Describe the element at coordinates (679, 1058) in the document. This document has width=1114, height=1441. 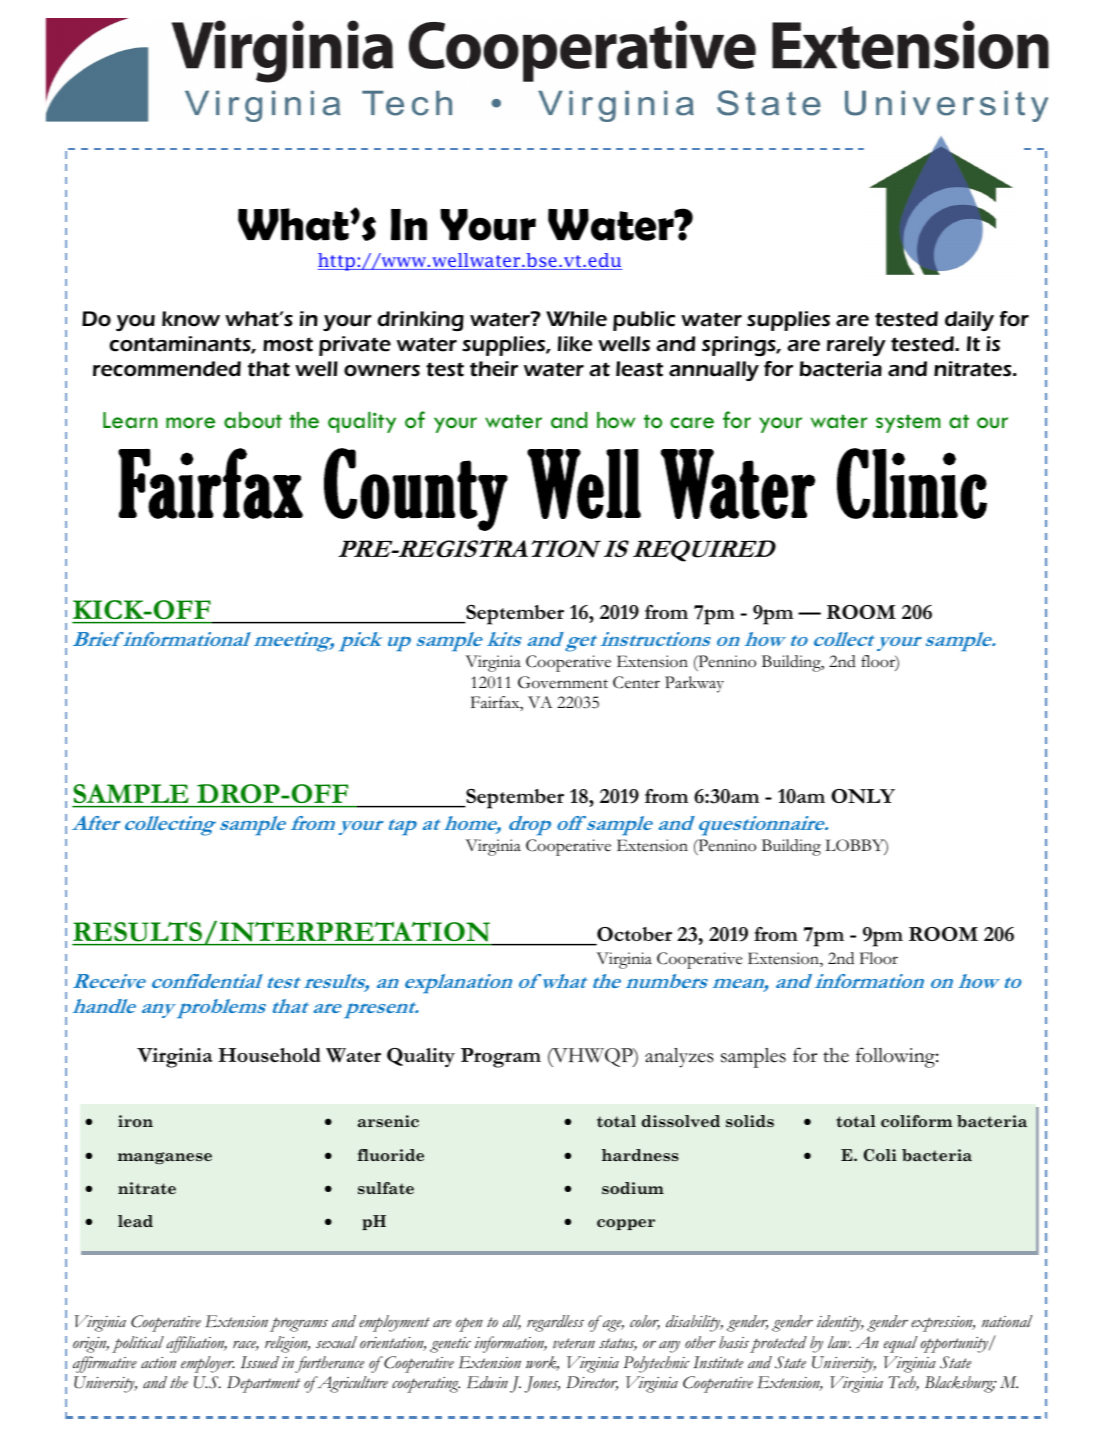
I see `analyzes` at that location.
